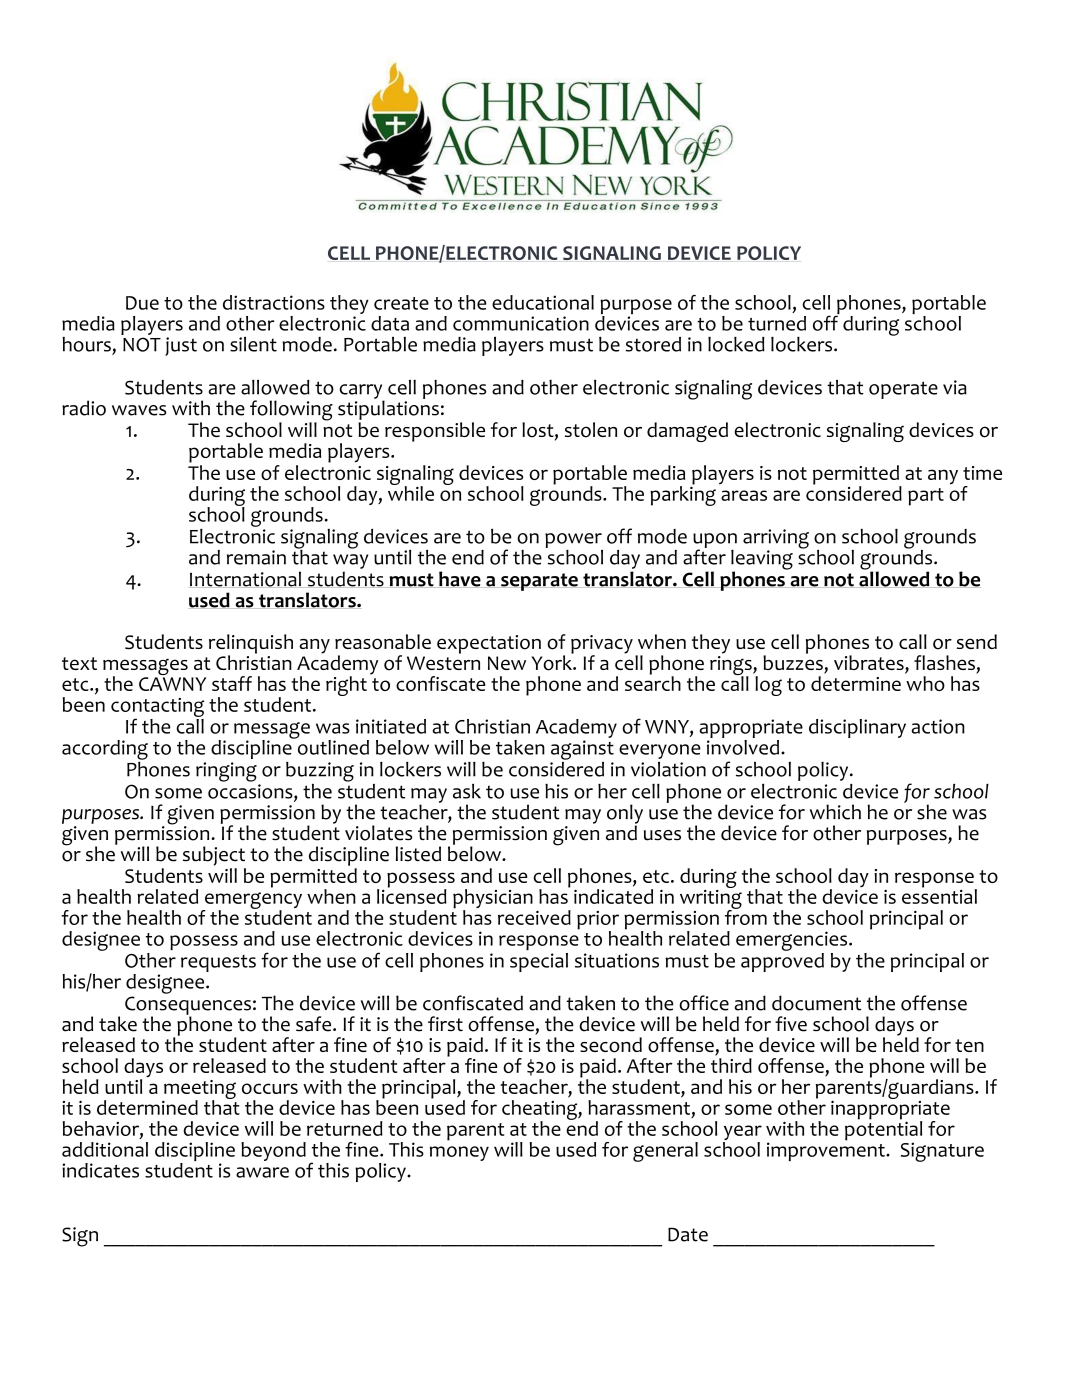 The width and height of the image is (1066, 1380). I want to click on operate, so click(903, 390).
